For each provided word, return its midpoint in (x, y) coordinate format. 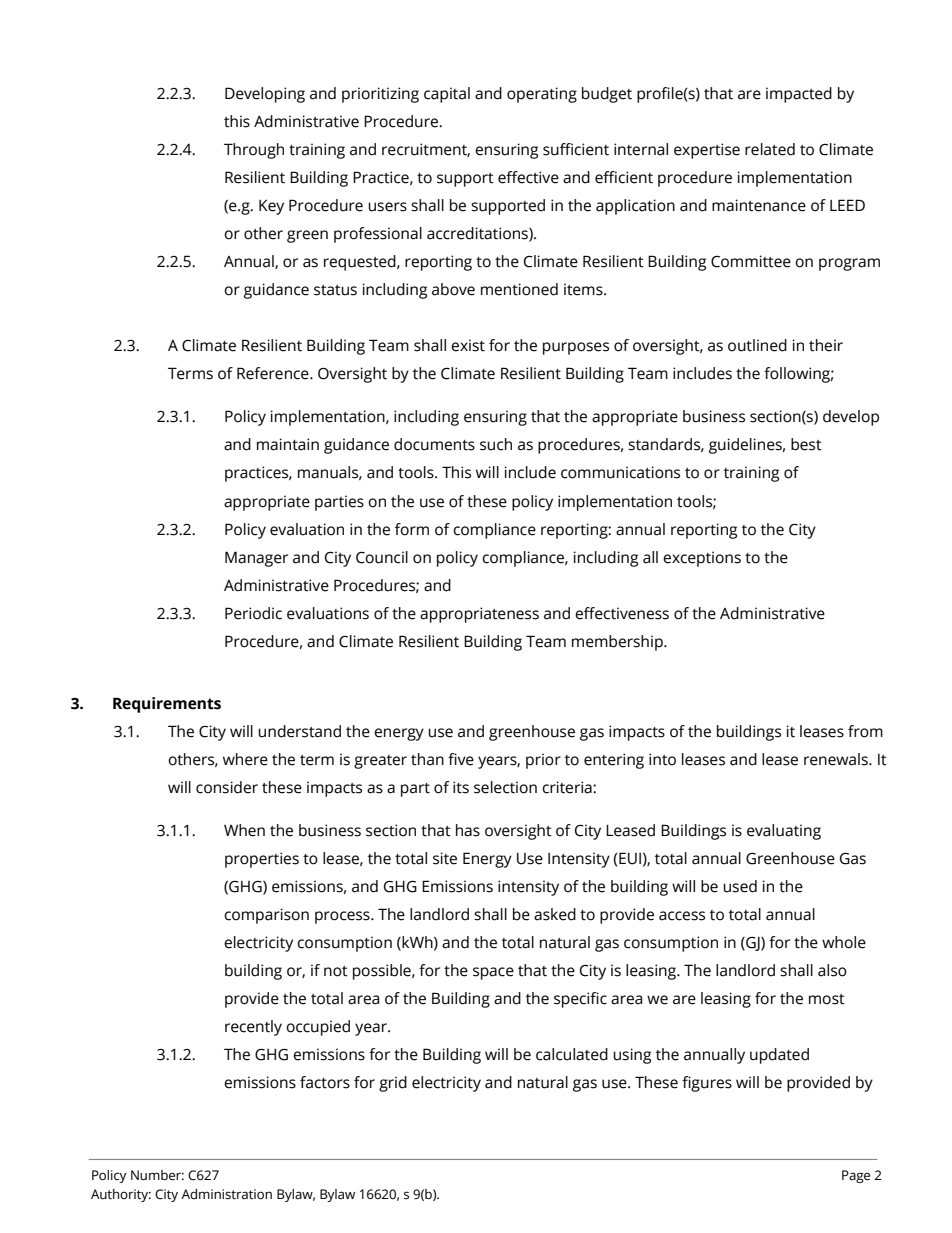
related (770, 149)
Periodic (253, 613)
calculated (572, 1054)
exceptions (702, 559)
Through (254, 151)
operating (542, 95)
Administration (226, 1194)
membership (618, 643)
